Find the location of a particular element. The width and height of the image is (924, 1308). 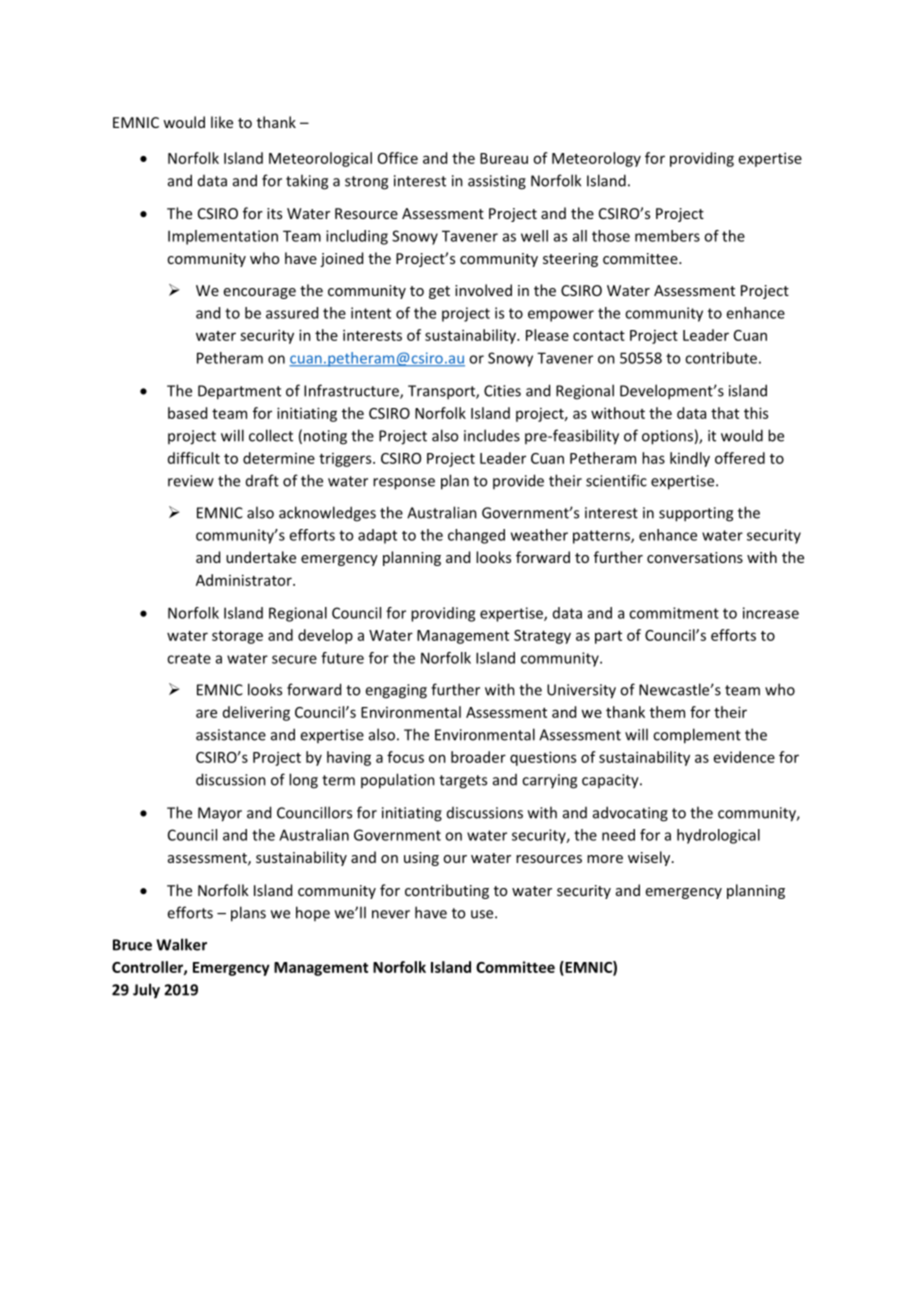

them is located at coordinates (667, 712).
